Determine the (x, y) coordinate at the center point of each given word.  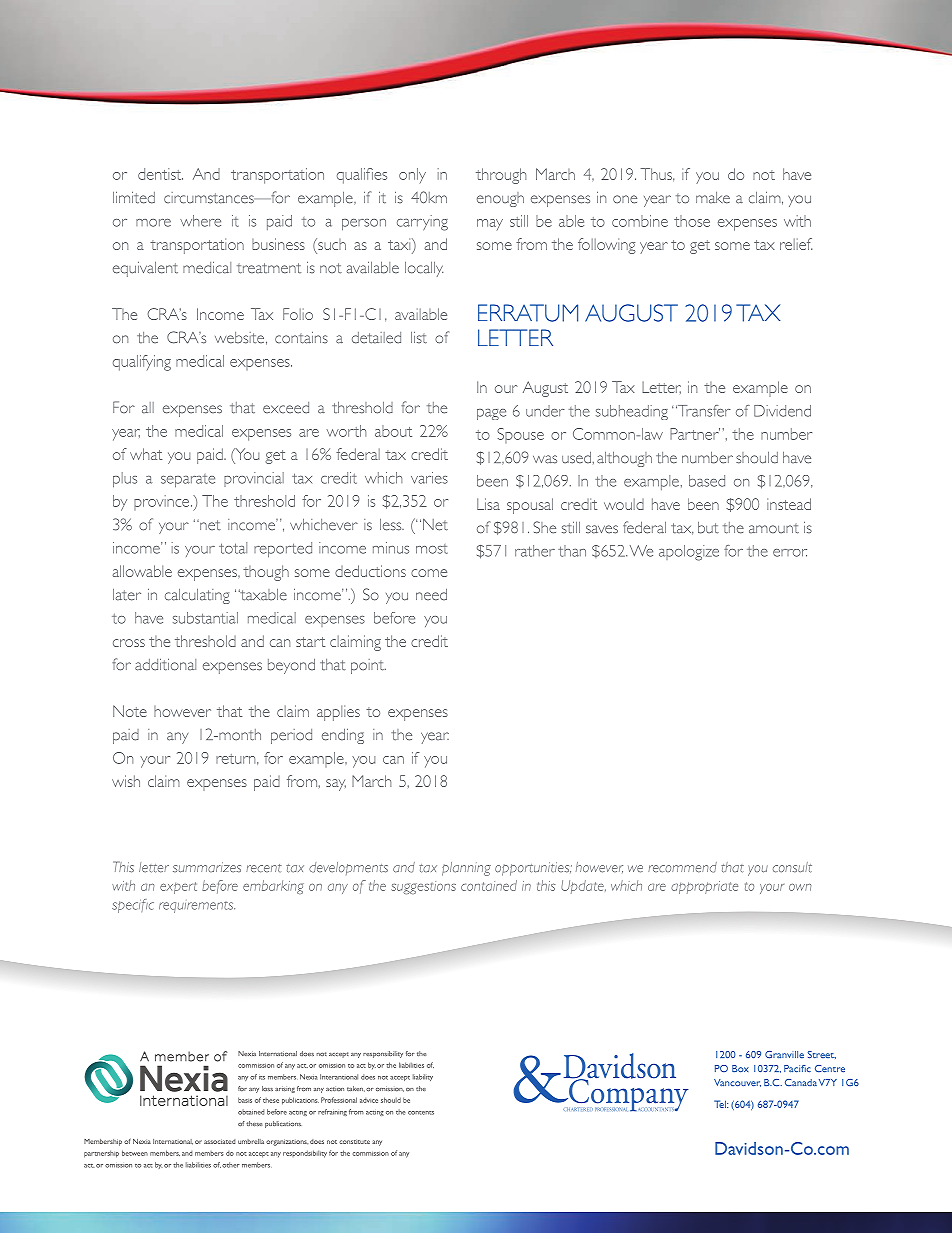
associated (219, 1141)
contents (421, 1113)
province (163, 502)
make (713, 198)
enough (500, 199)
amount (774, 529)
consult (792, 867)
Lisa (488, 504)
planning (466, 869)
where (200, 221)
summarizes (207, 867)
